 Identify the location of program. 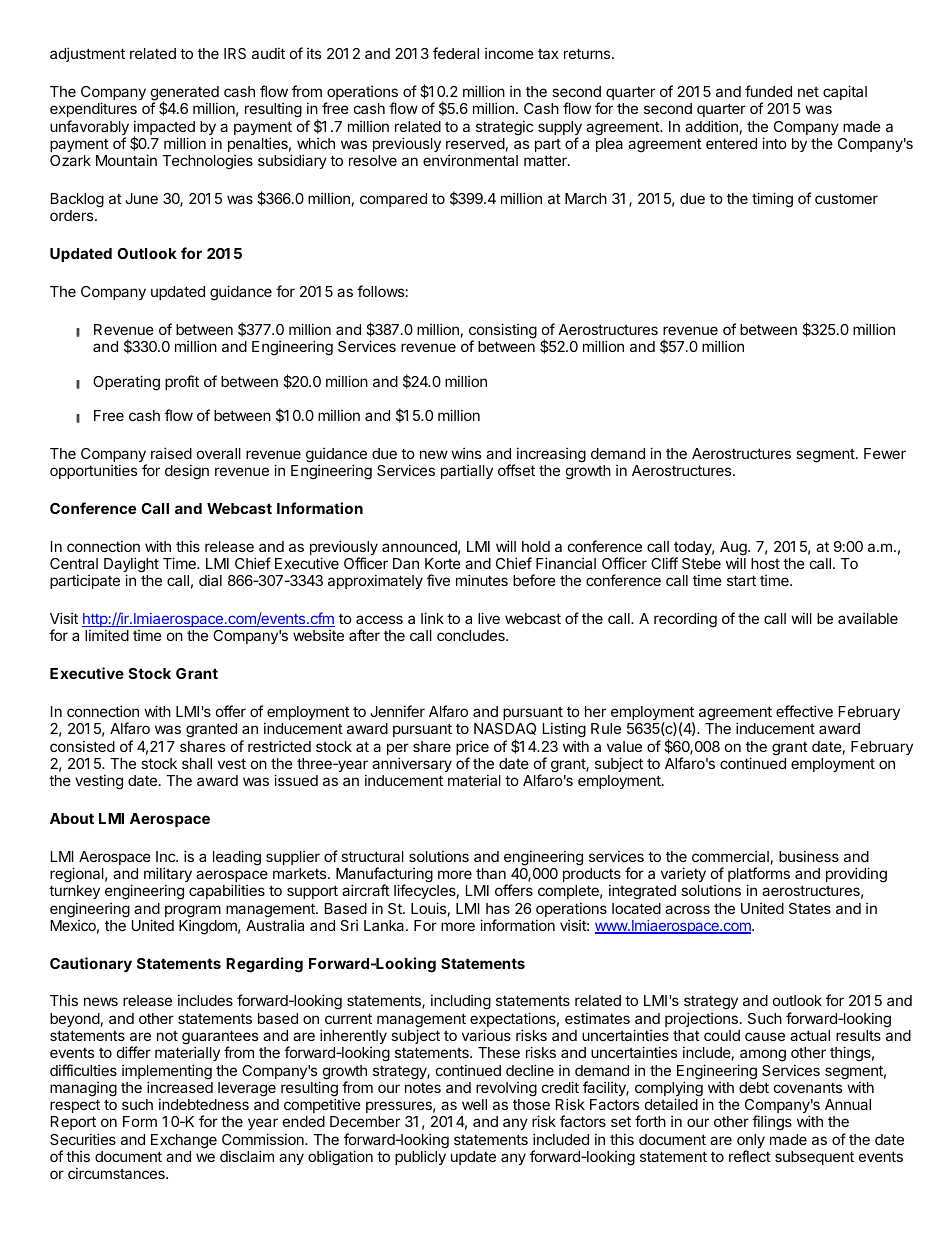
(193, 911).
